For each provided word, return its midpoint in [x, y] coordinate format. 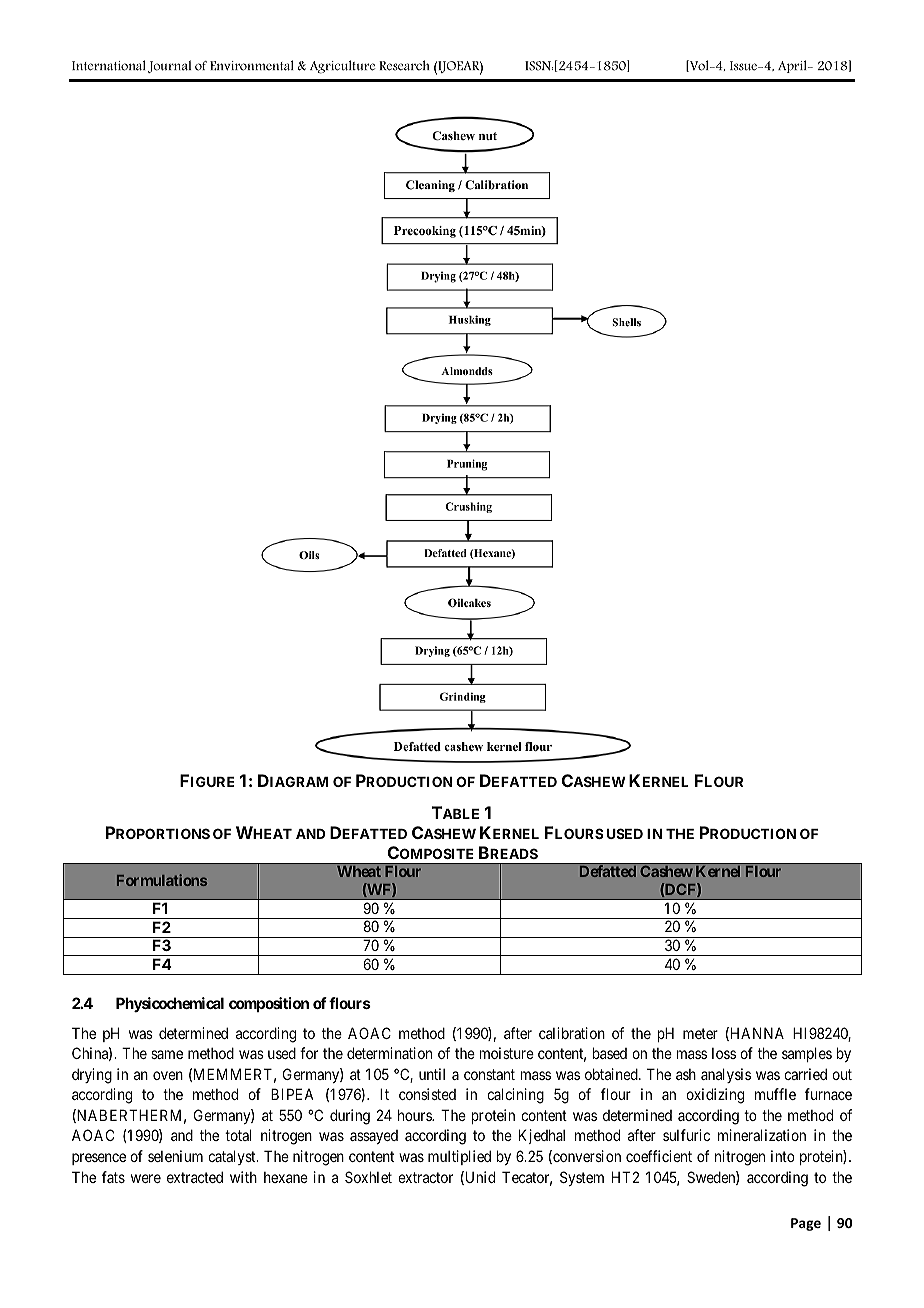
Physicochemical [170, 1004]
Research [404, 65]
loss [724, 1053]
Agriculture [342, 67]
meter [700, 1033]
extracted [195, 1177]
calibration [572, 1033]
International [109, 65]
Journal [169, 66]
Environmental [252, 65]
